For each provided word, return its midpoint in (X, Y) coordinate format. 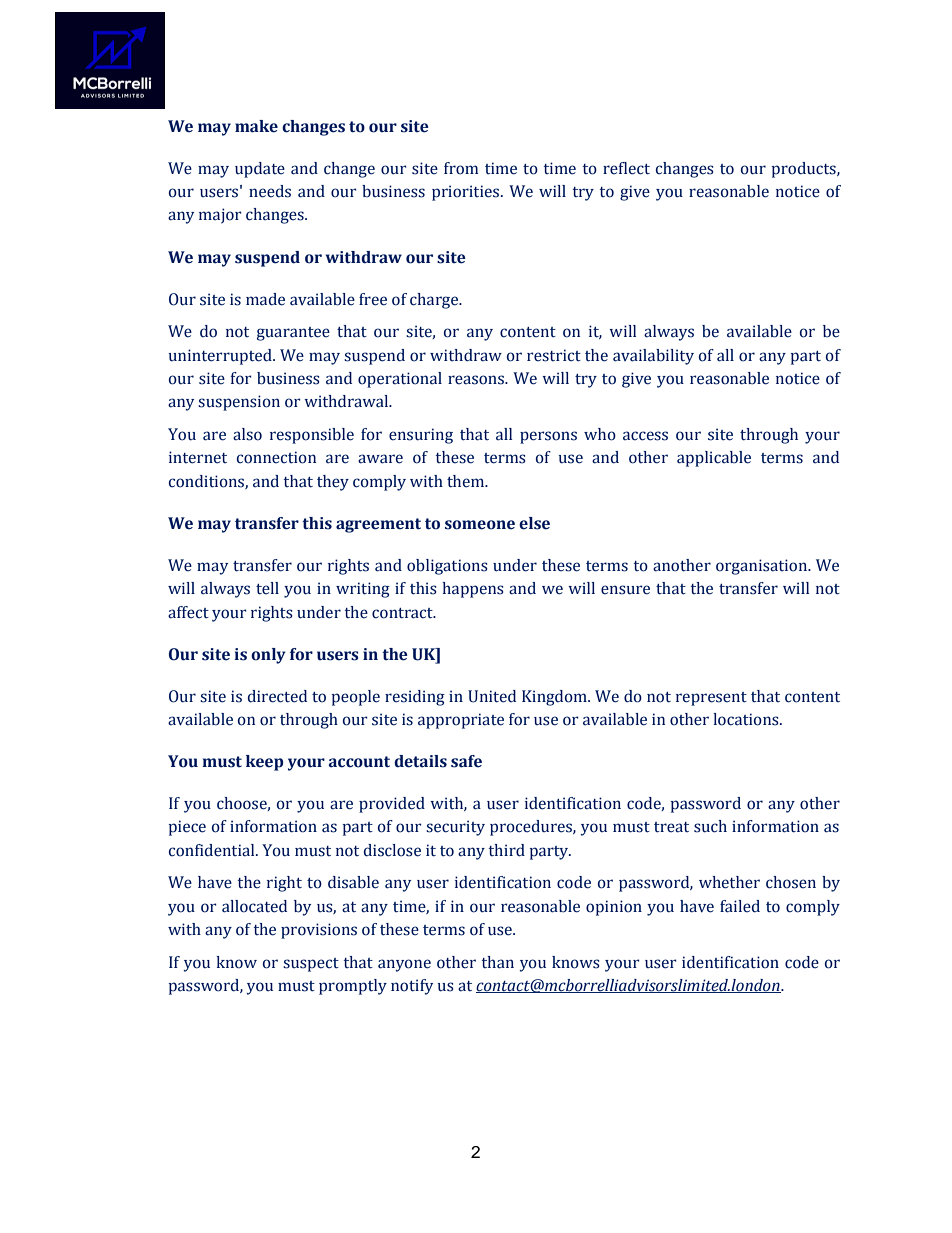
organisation (763, 567)
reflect (626, 168)
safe (466, 761)
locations (747, 719)
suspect (311, 965)
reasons (477, 380)
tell (267, 588)
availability (653, 357)
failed (740, 906)
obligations (447, 567)
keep (264, 763)
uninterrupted (221, 357)
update (260, 170)
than (498, 962)
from (461, 168)
